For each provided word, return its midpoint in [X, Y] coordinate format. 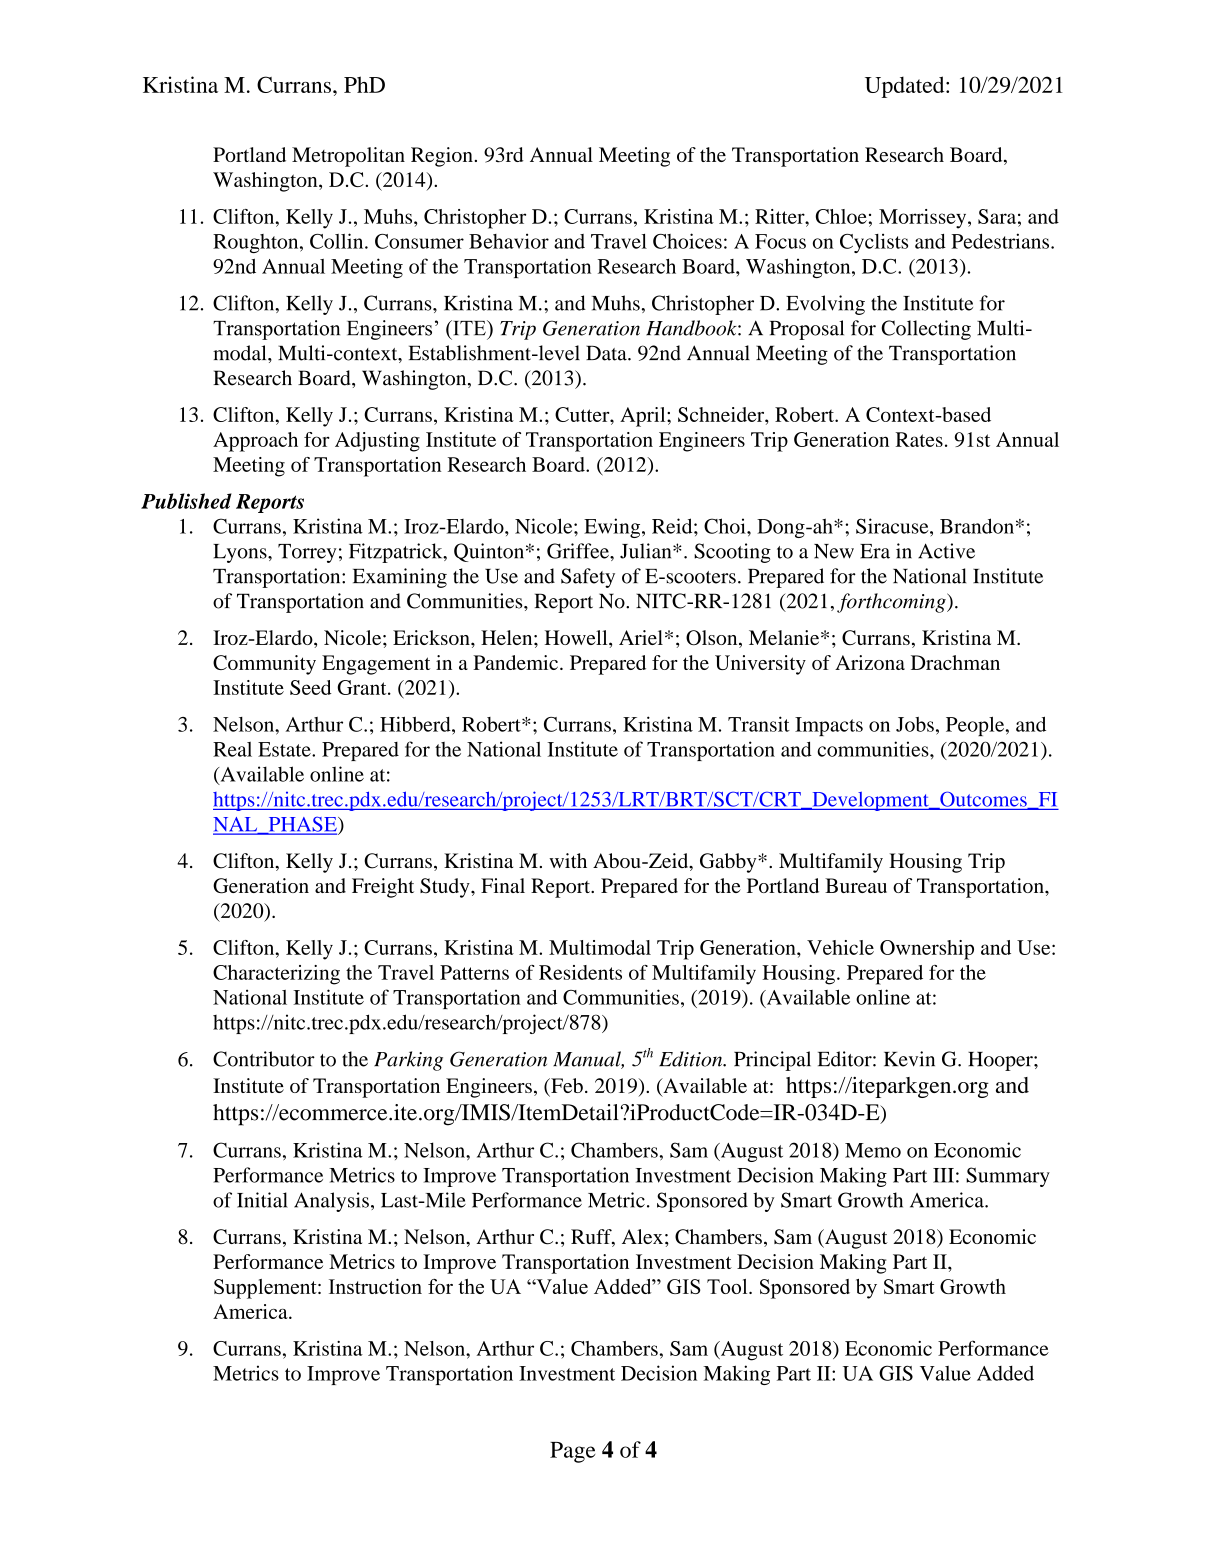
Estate [285, 749]
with [568, 860]
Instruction [375, 1286]
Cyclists [874, 243]
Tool [728, 1286]
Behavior [509, 241]
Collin [338, 241]
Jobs [915, 724]
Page [572, 1452]
